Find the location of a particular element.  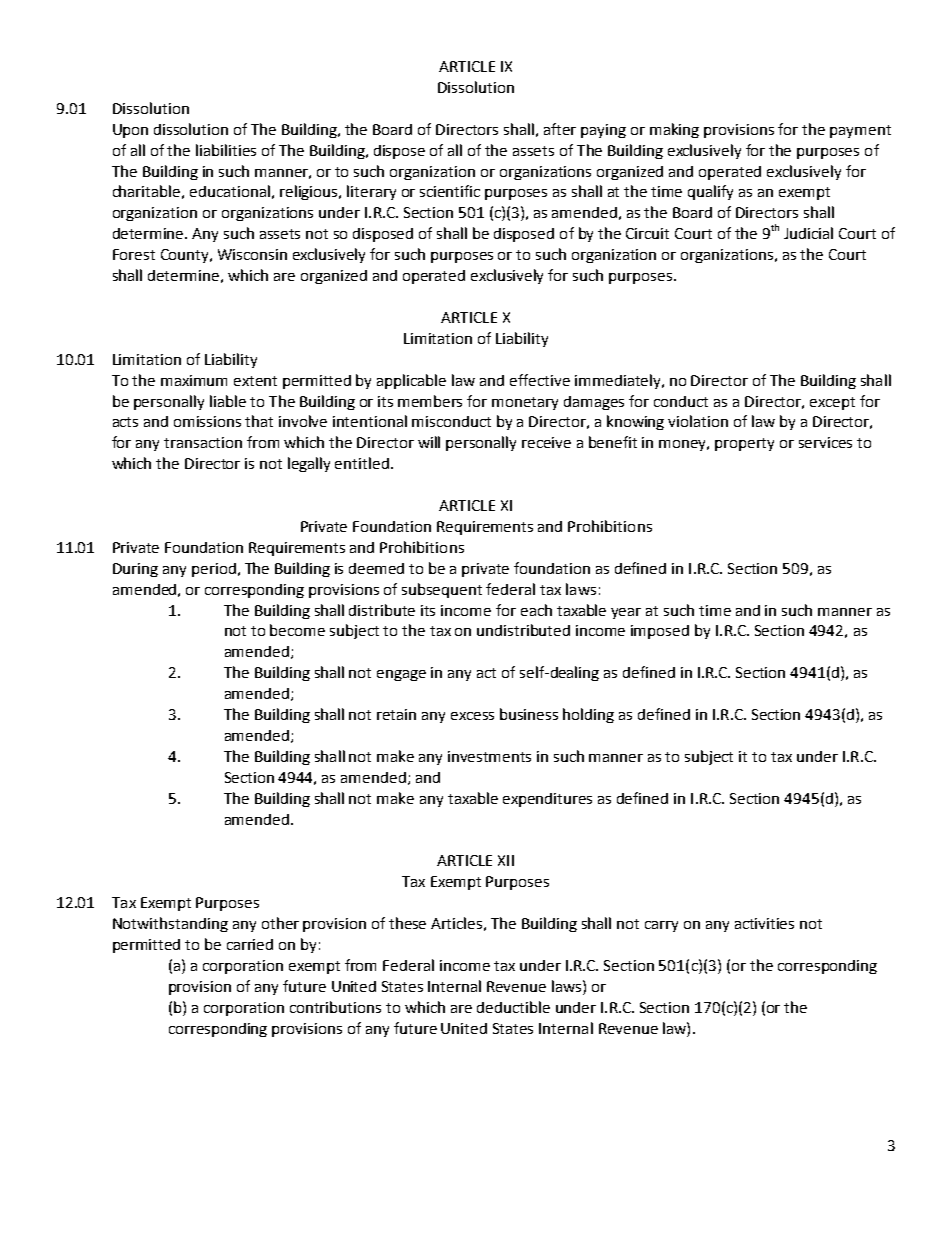

carried is located at coordinates (250, 944).
